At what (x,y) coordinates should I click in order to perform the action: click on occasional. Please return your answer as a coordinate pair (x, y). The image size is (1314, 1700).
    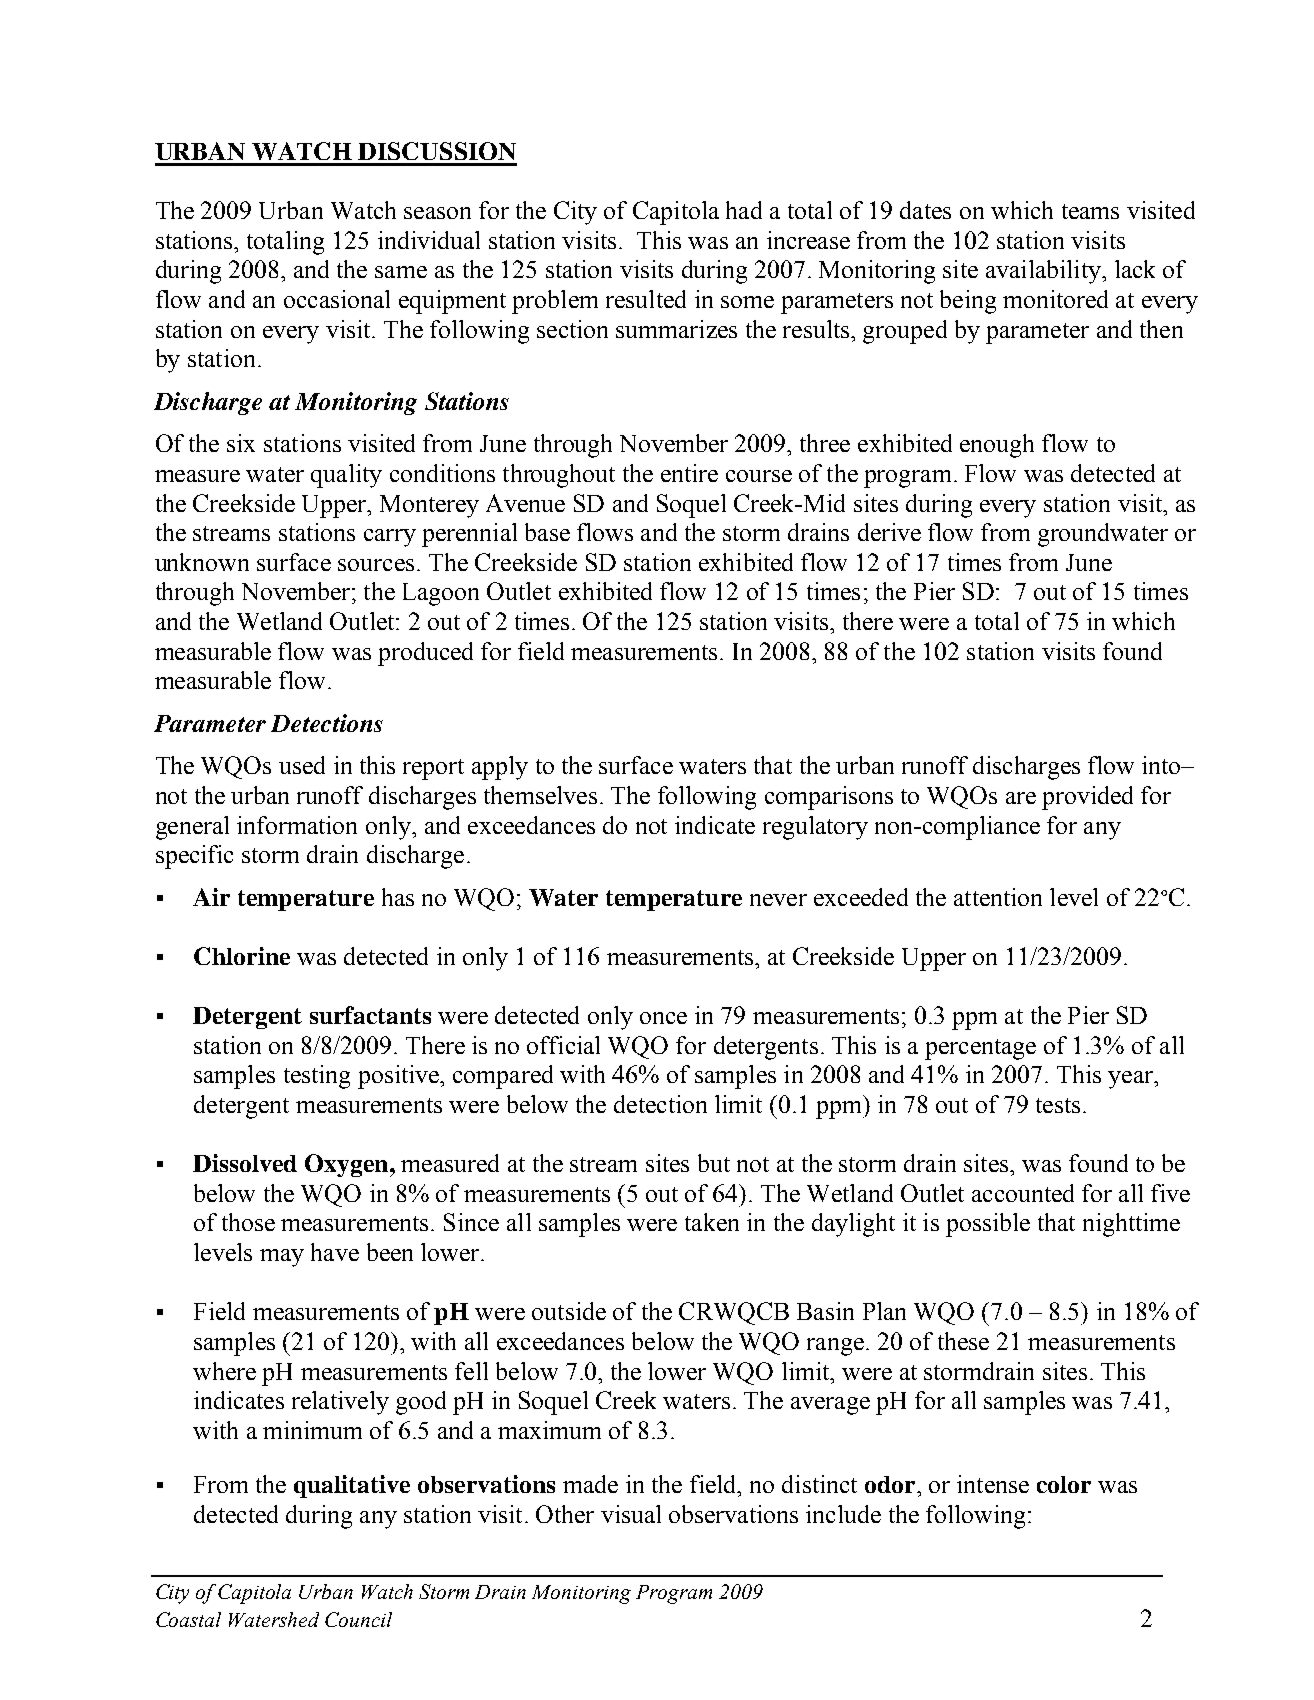
    Looking at the image, I should click on (337, 299).
